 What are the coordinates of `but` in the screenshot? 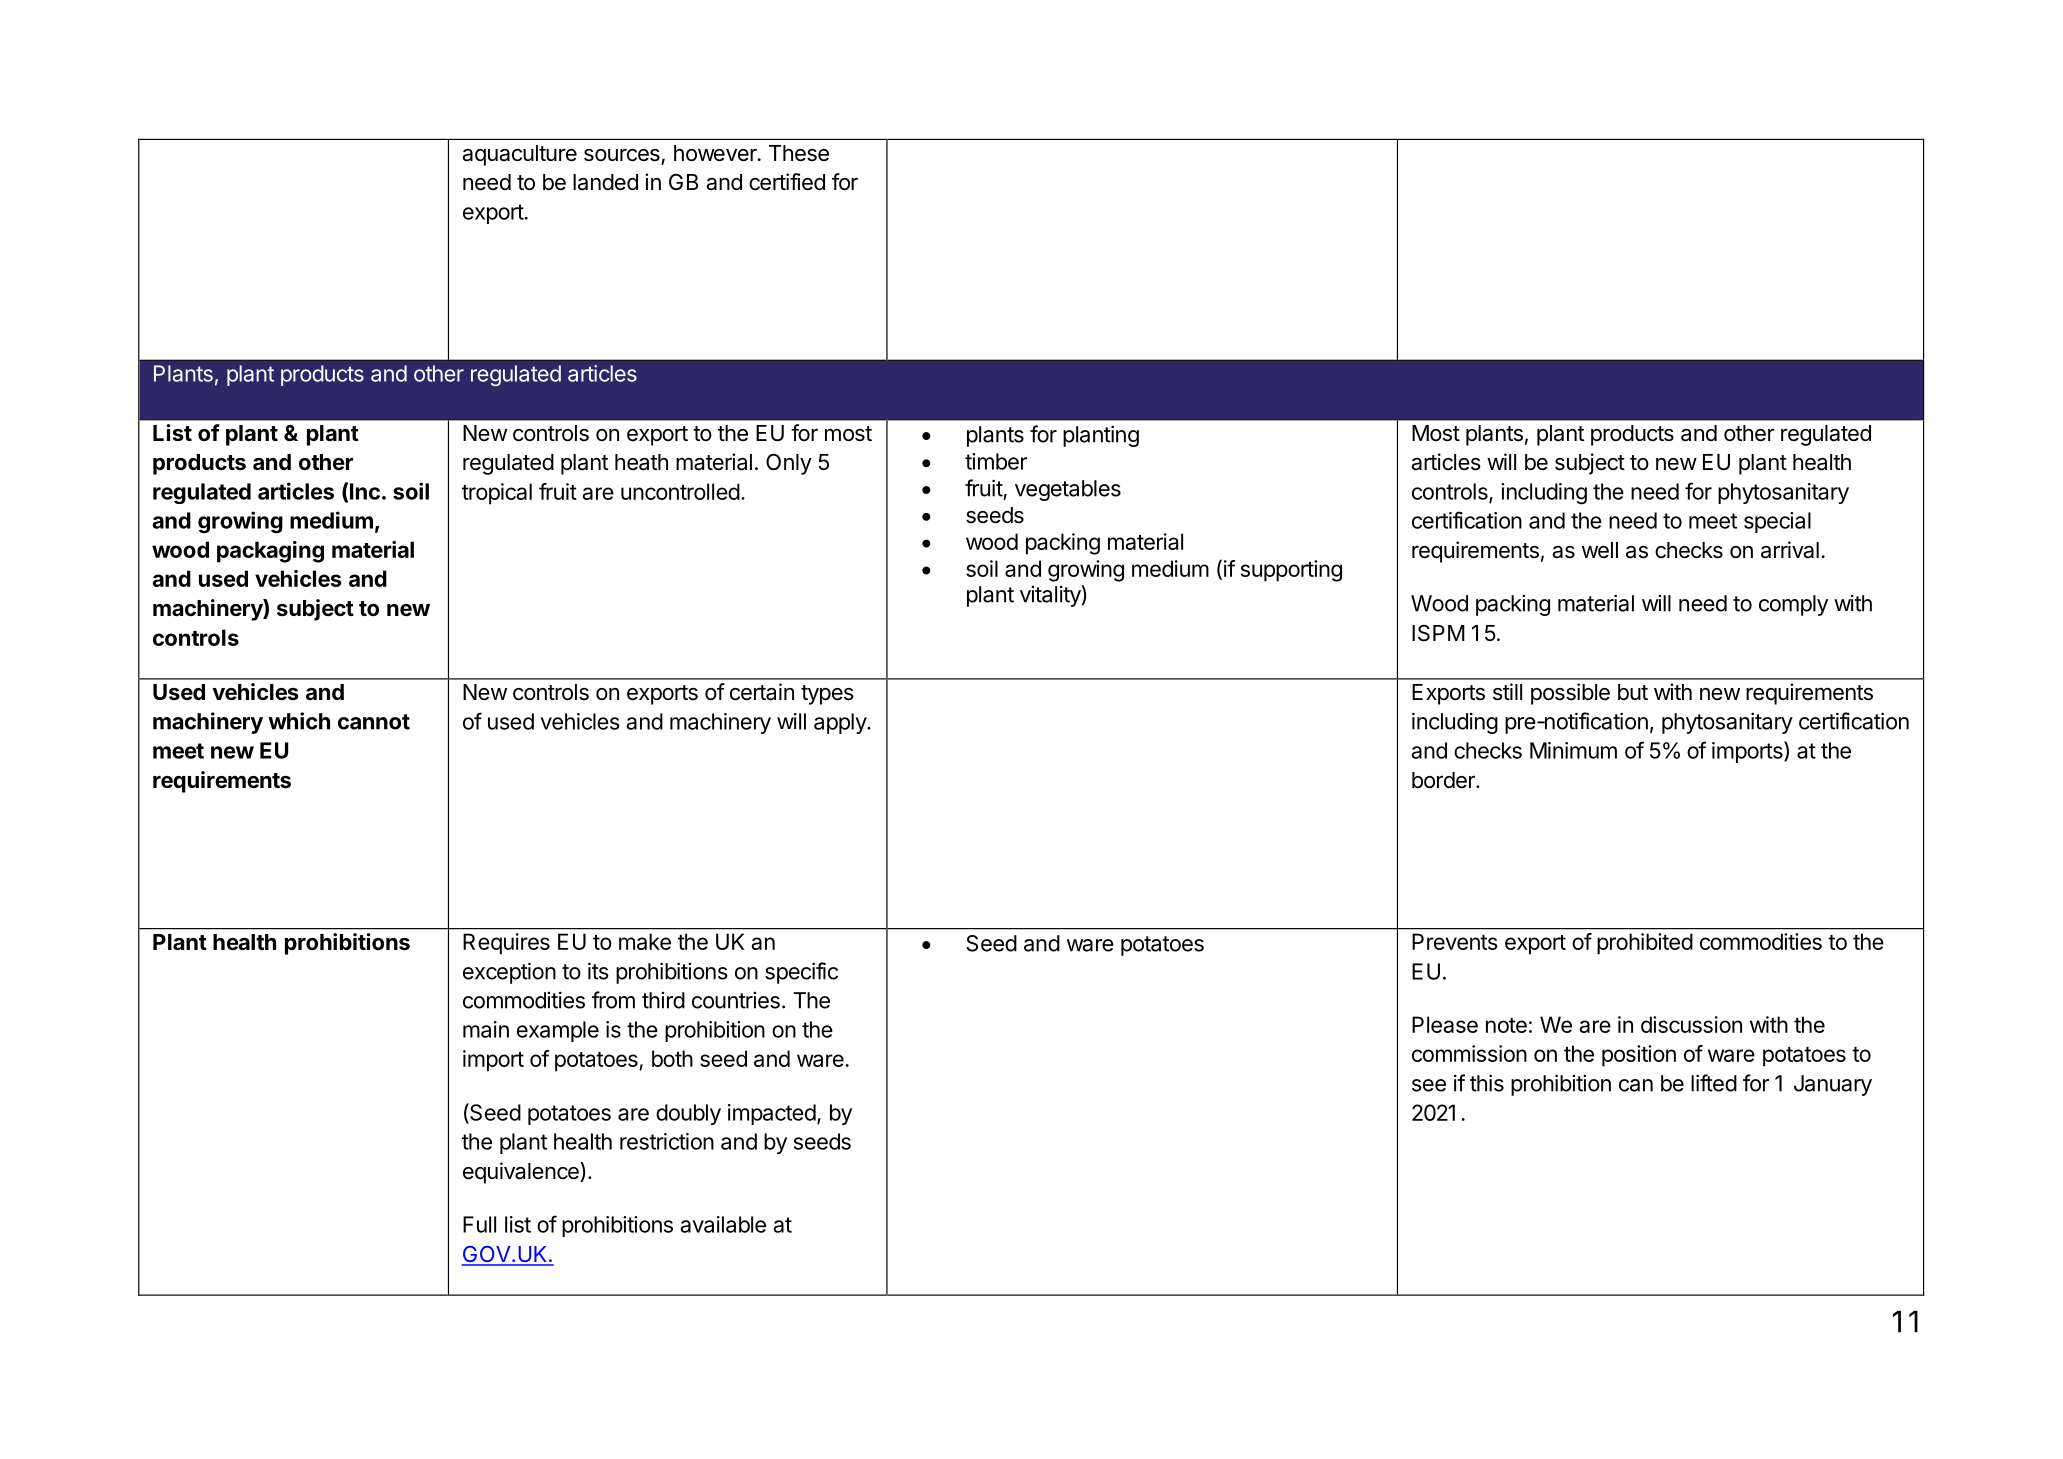 It's located at (1633, 692).
